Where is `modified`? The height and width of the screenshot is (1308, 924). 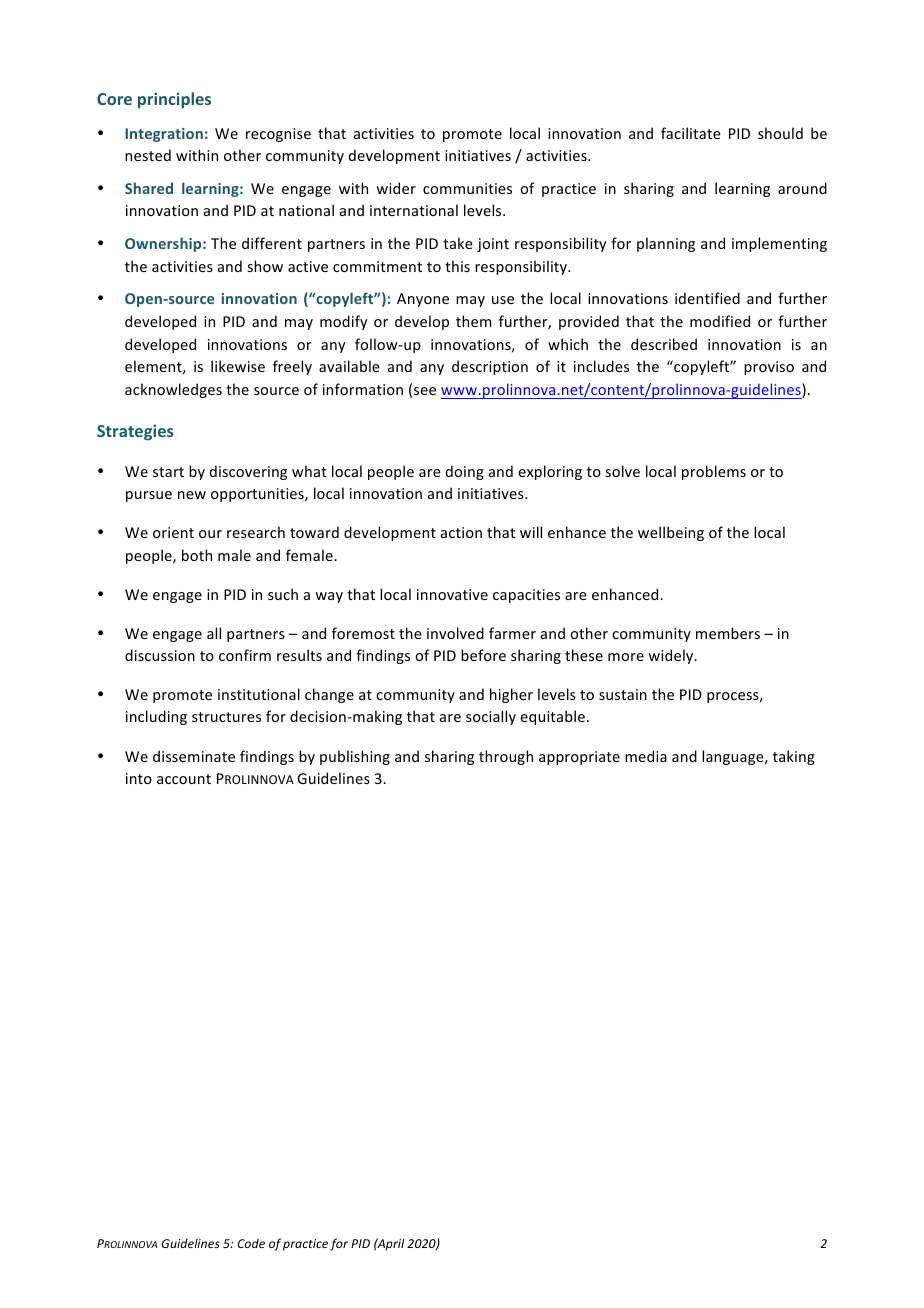 modified is located at coordinates (720, 321).
